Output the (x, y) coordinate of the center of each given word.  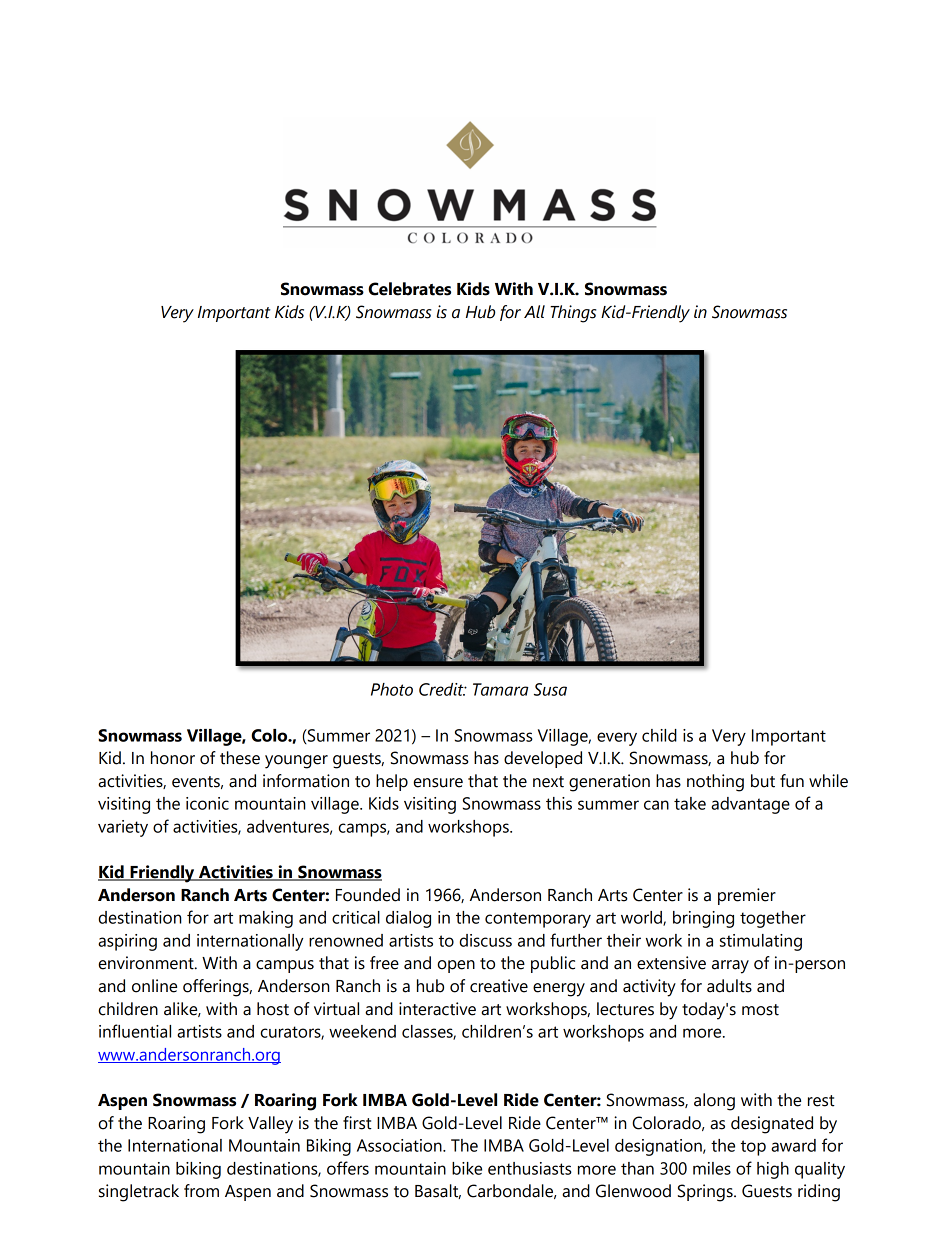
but (763, 781)
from (201, 1191)
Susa (550, 689)
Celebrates (409, 289)
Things (573, 314)
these (240, 758)
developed (543, 759)
